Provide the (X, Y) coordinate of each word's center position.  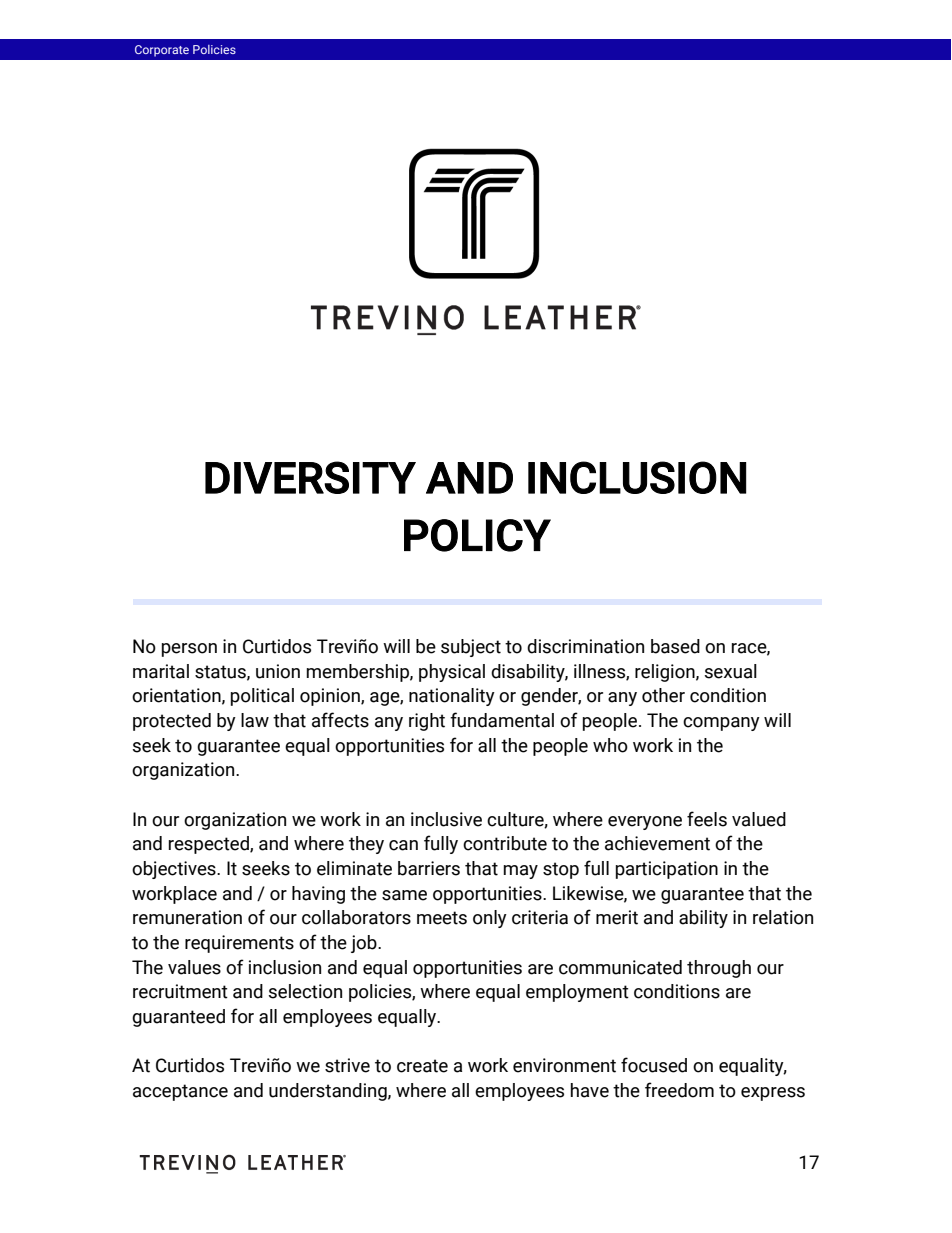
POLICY (477, 535)
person (189, 650)
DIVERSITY (310, 477)
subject (471, 648)
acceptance (180, 1092)
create (422, 1066)
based (675, 646)
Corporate (162, 51)
